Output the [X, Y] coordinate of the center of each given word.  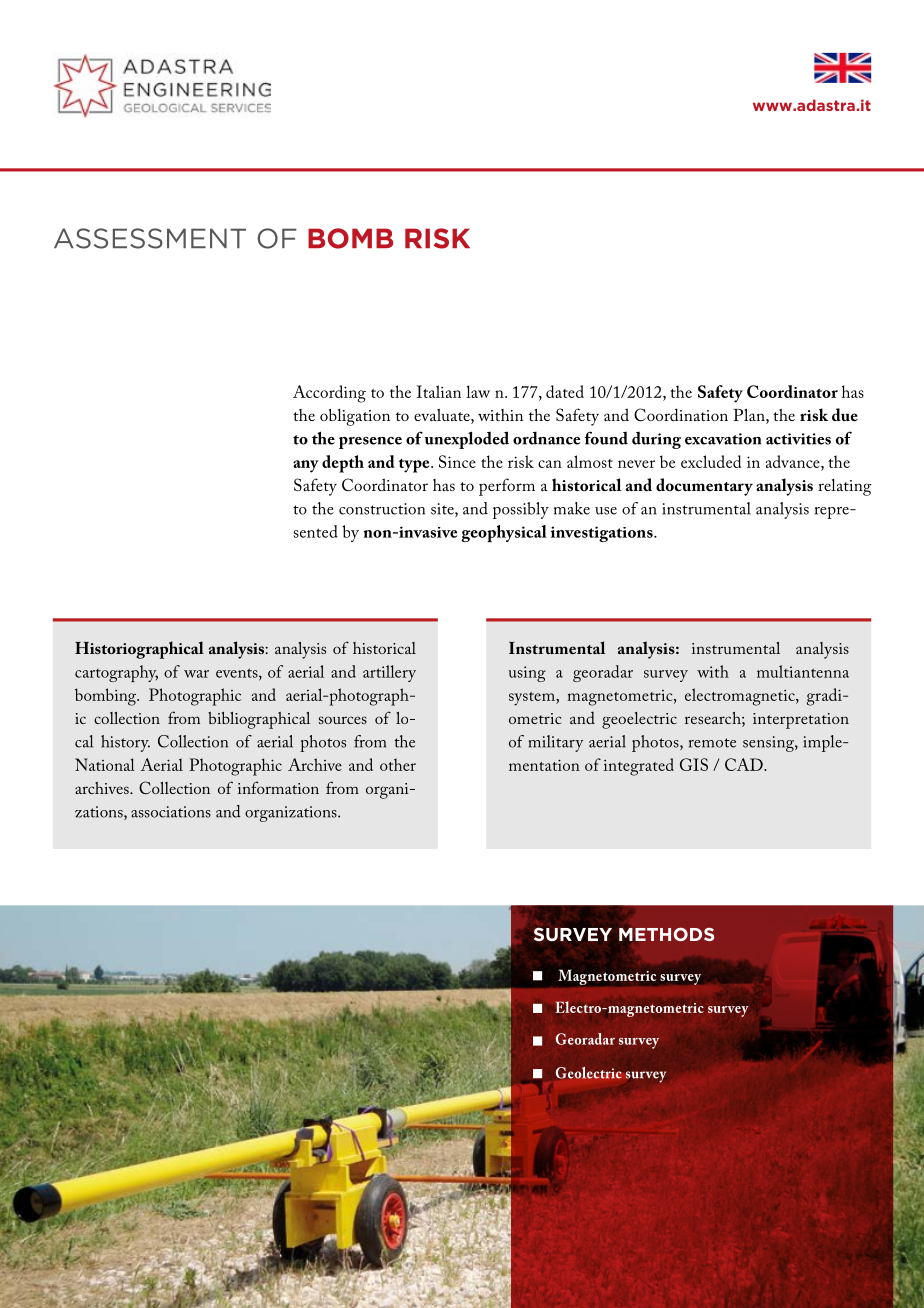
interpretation [801, 721]
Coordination [681, 415]
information [278, 787]
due [845, 415]
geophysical [504, 533]
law [478, 391]
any [306, 466]
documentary [704, 487]
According [329, 394]
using [527, 674]
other [398, 764]
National [105, 764]
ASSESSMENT [150, 238]
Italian [438, 391]
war [196, 674]
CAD [745, 764]
